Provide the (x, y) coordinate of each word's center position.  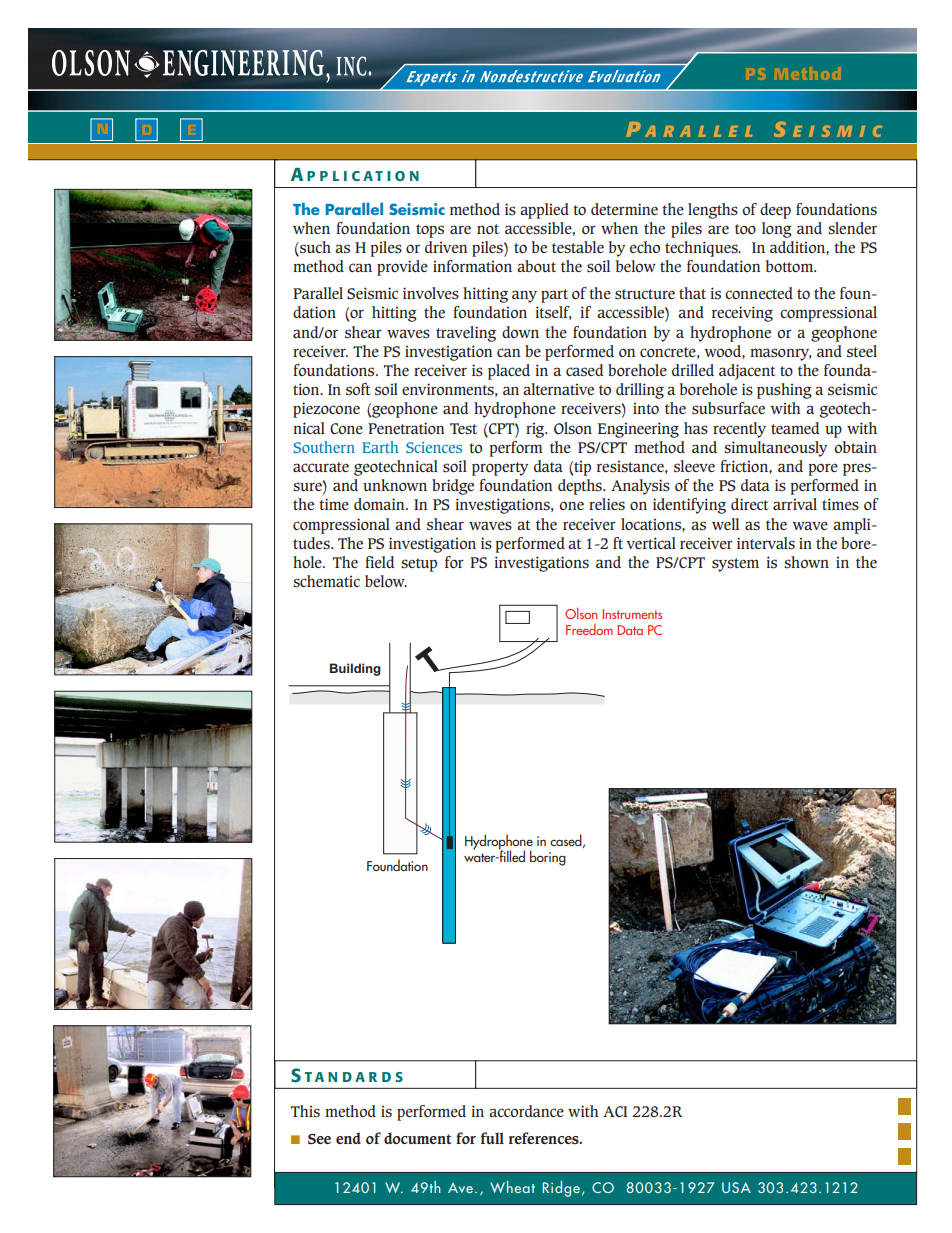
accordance (526, 1111)
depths (581, 487)
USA (736, 1187)
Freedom (589, 629)
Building (355, 669)
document (418, 1138)
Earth (380, 447)
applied (544, 211)
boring (548, 858)
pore (823, 469)
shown (806, 562)
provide (402, 268)
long (777, 230)
